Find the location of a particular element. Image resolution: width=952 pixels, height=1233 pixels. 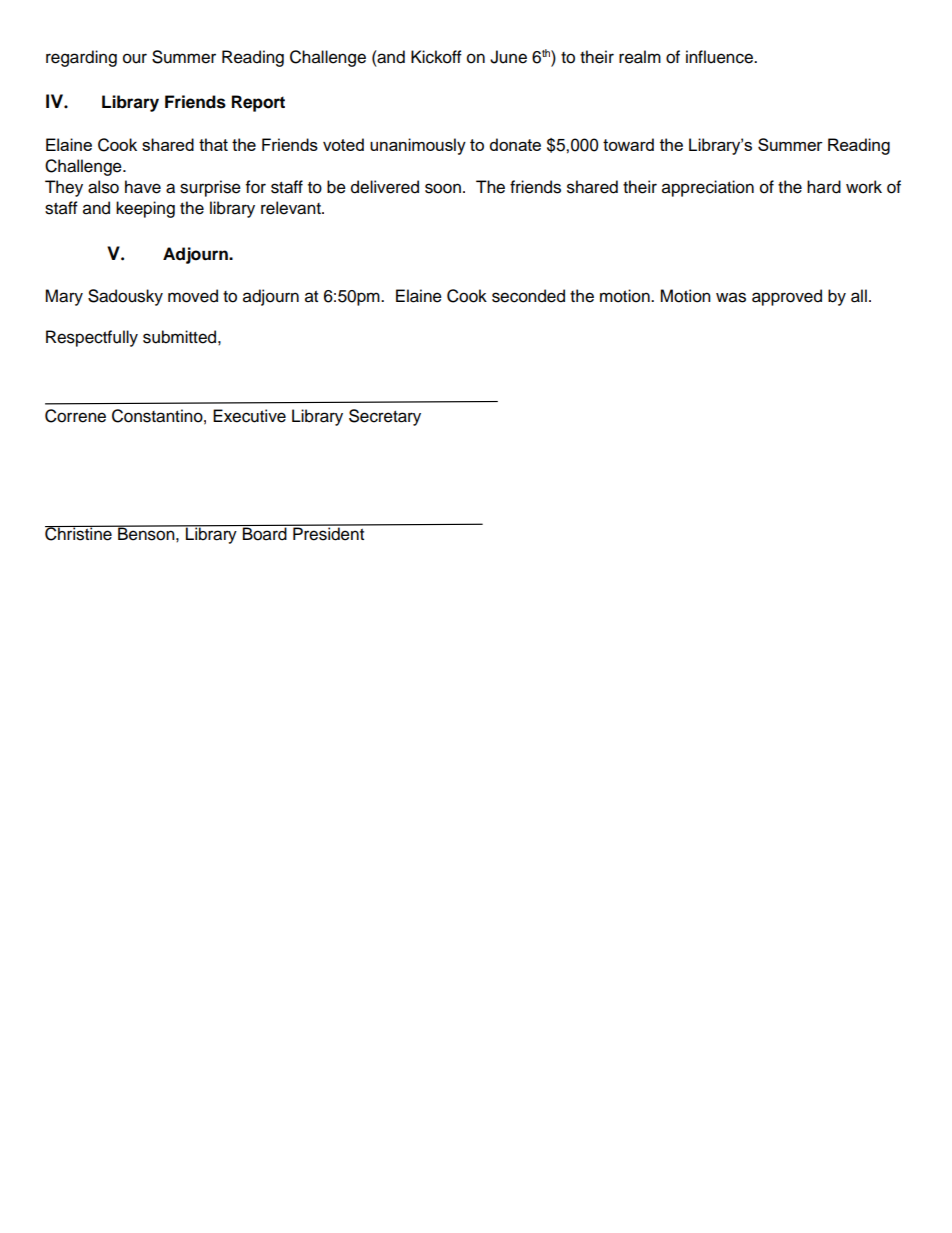

influence is located at coordinates (720, 57).
